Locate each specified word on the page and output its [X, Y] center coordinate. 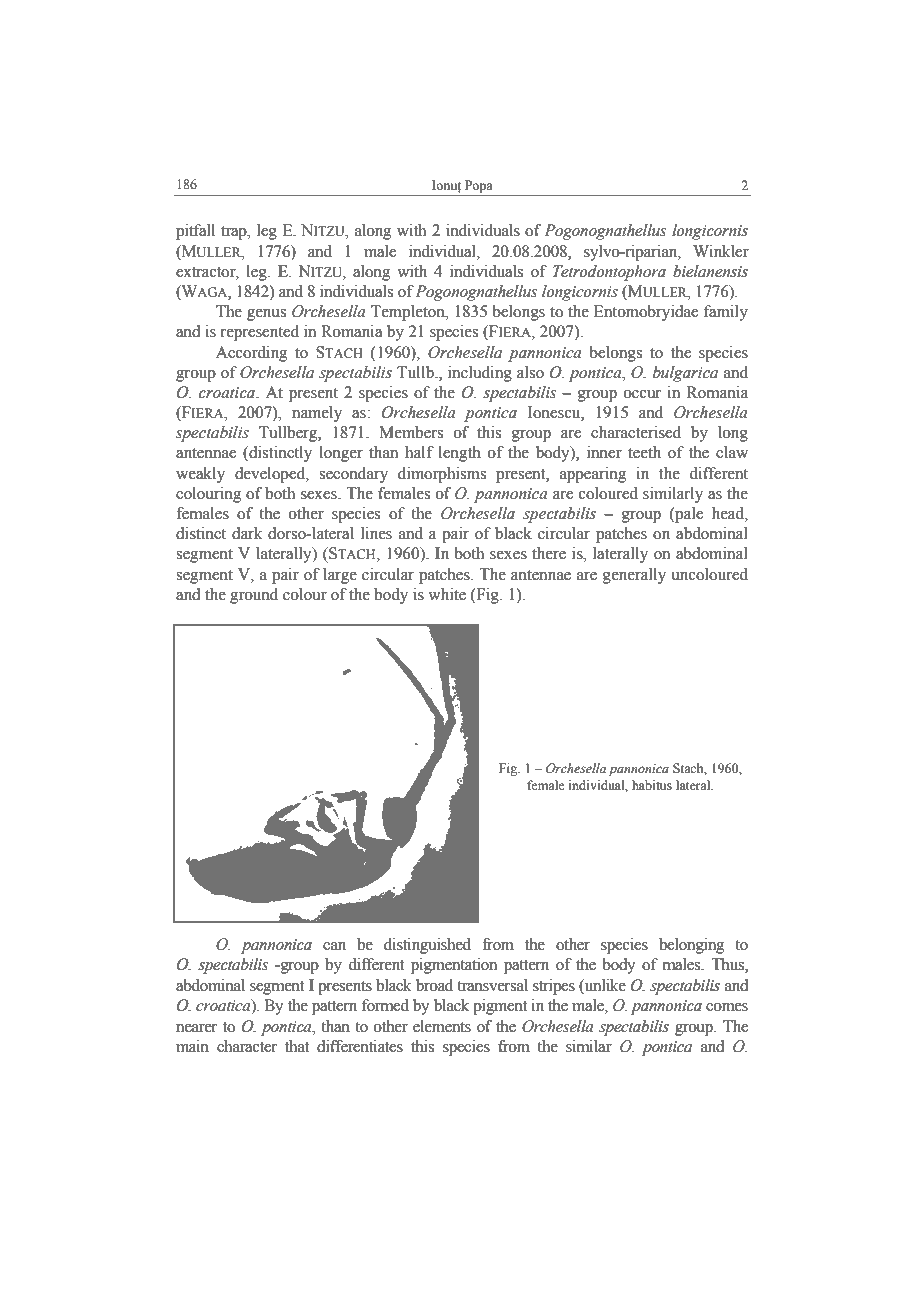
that [297, 1046]
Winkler [721, 251]
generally [634, 576]
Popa [479, 186]
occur [642, 394]
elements [442, 1026]
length [460, 454]
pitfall [195, 232]
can [334, 946]
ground [254, 596]
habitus [652, 785]
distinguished [427, 946]
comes [727, 1007]
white [447, 594]
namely [317, 414]
